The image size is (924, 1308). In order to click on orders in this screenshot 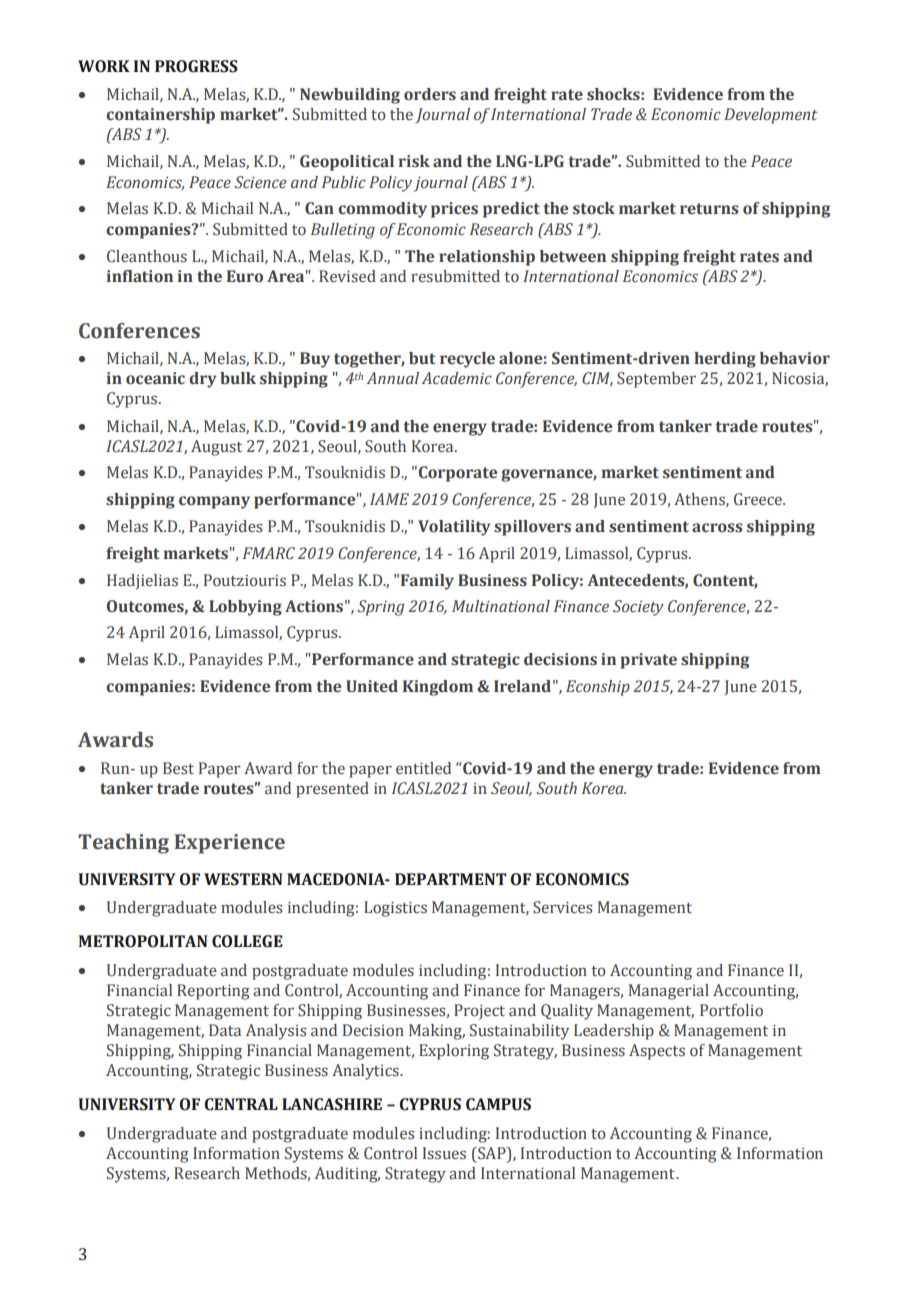, I will do `click(430, 94)`.
